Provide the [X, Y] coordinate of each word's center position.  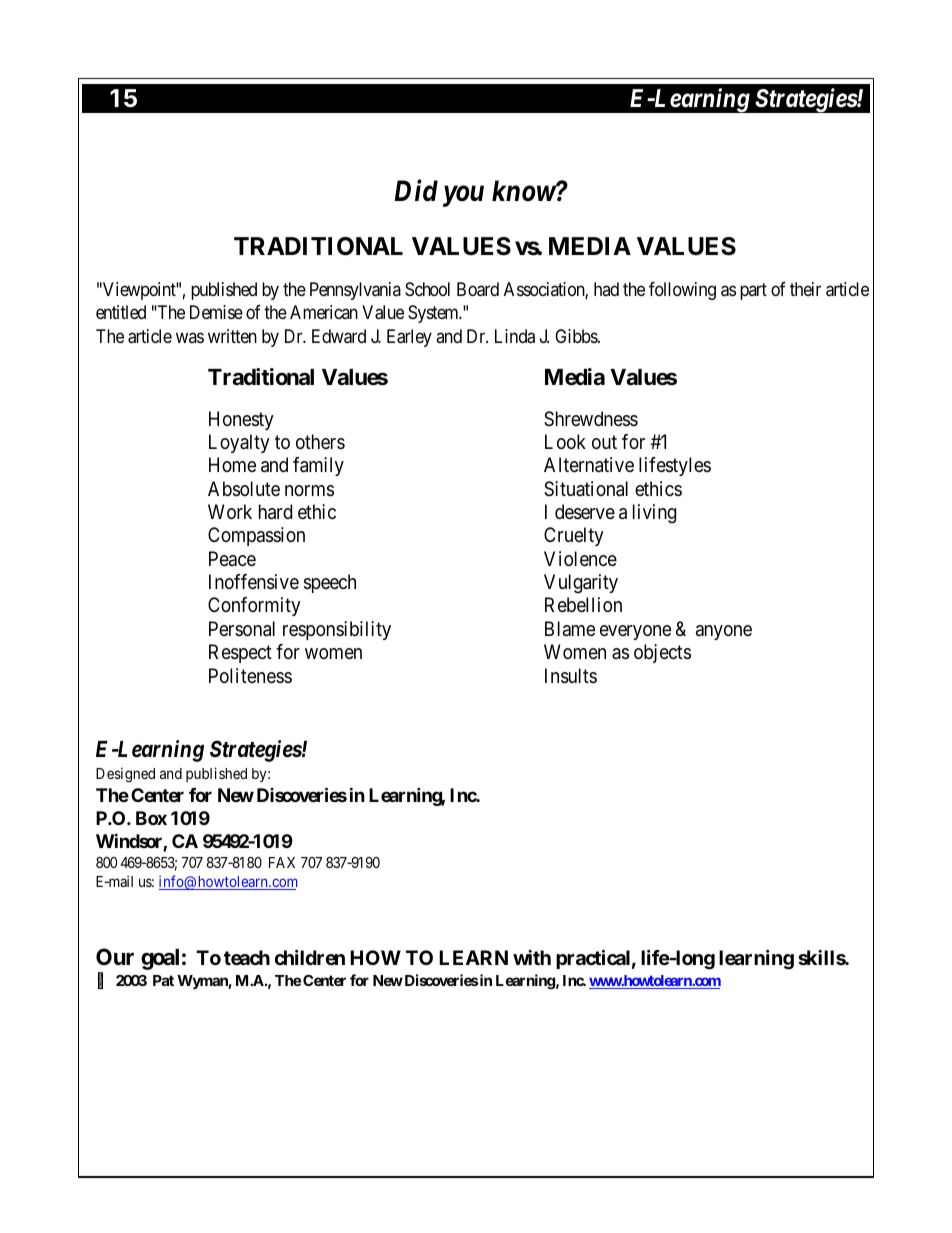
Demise [216, 312]
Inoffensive [254, 582]
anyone [724, 632]
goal [160, 959]
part [753, 291]
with [532, 957]
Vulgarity [581, 584]
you [463, 197]
